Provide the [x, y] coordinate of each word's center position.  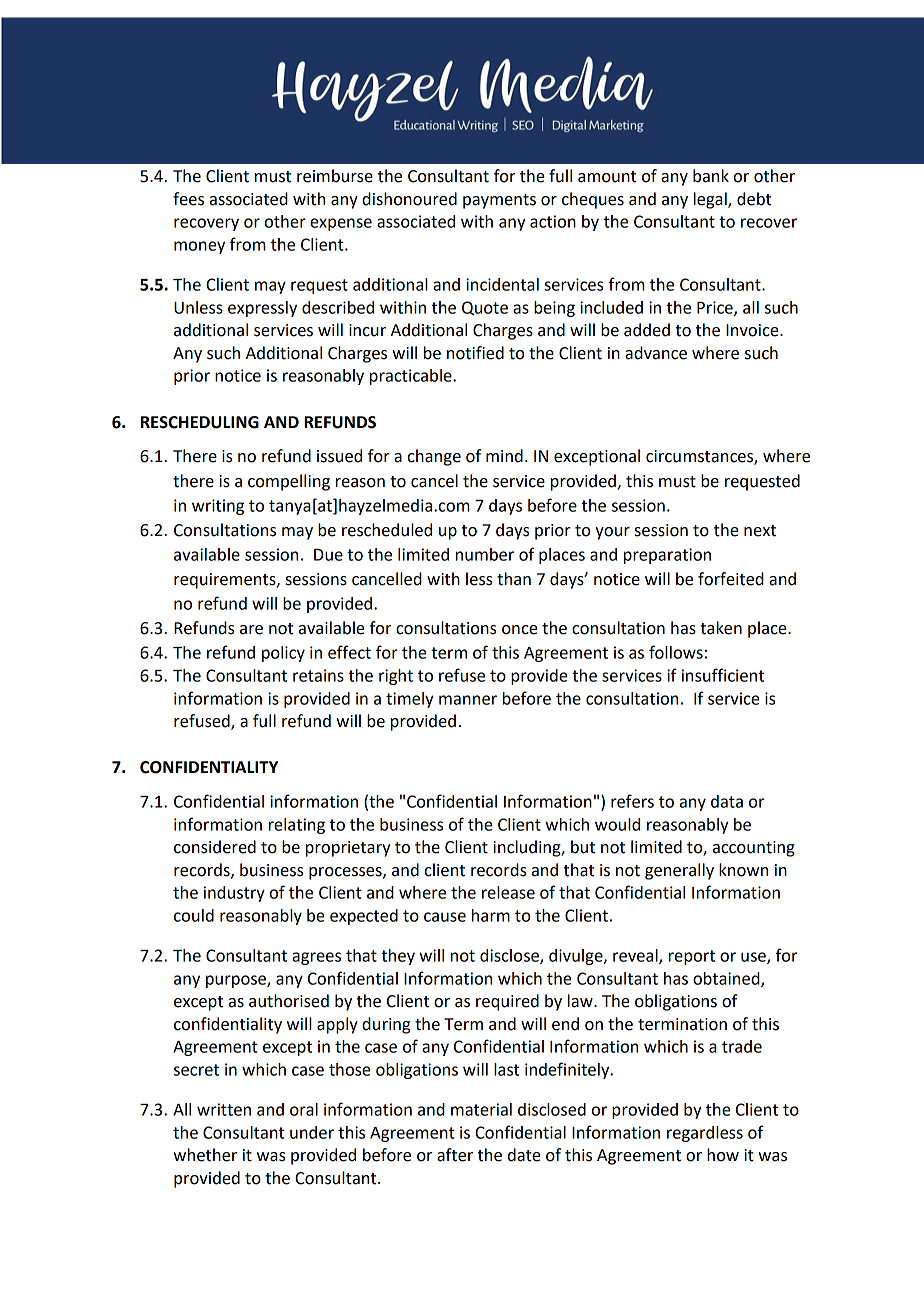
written [224, 1109]
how [723, 1155]
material [481, 1109]
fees [188, 199]
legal [711, 200]
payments [499, 201]
